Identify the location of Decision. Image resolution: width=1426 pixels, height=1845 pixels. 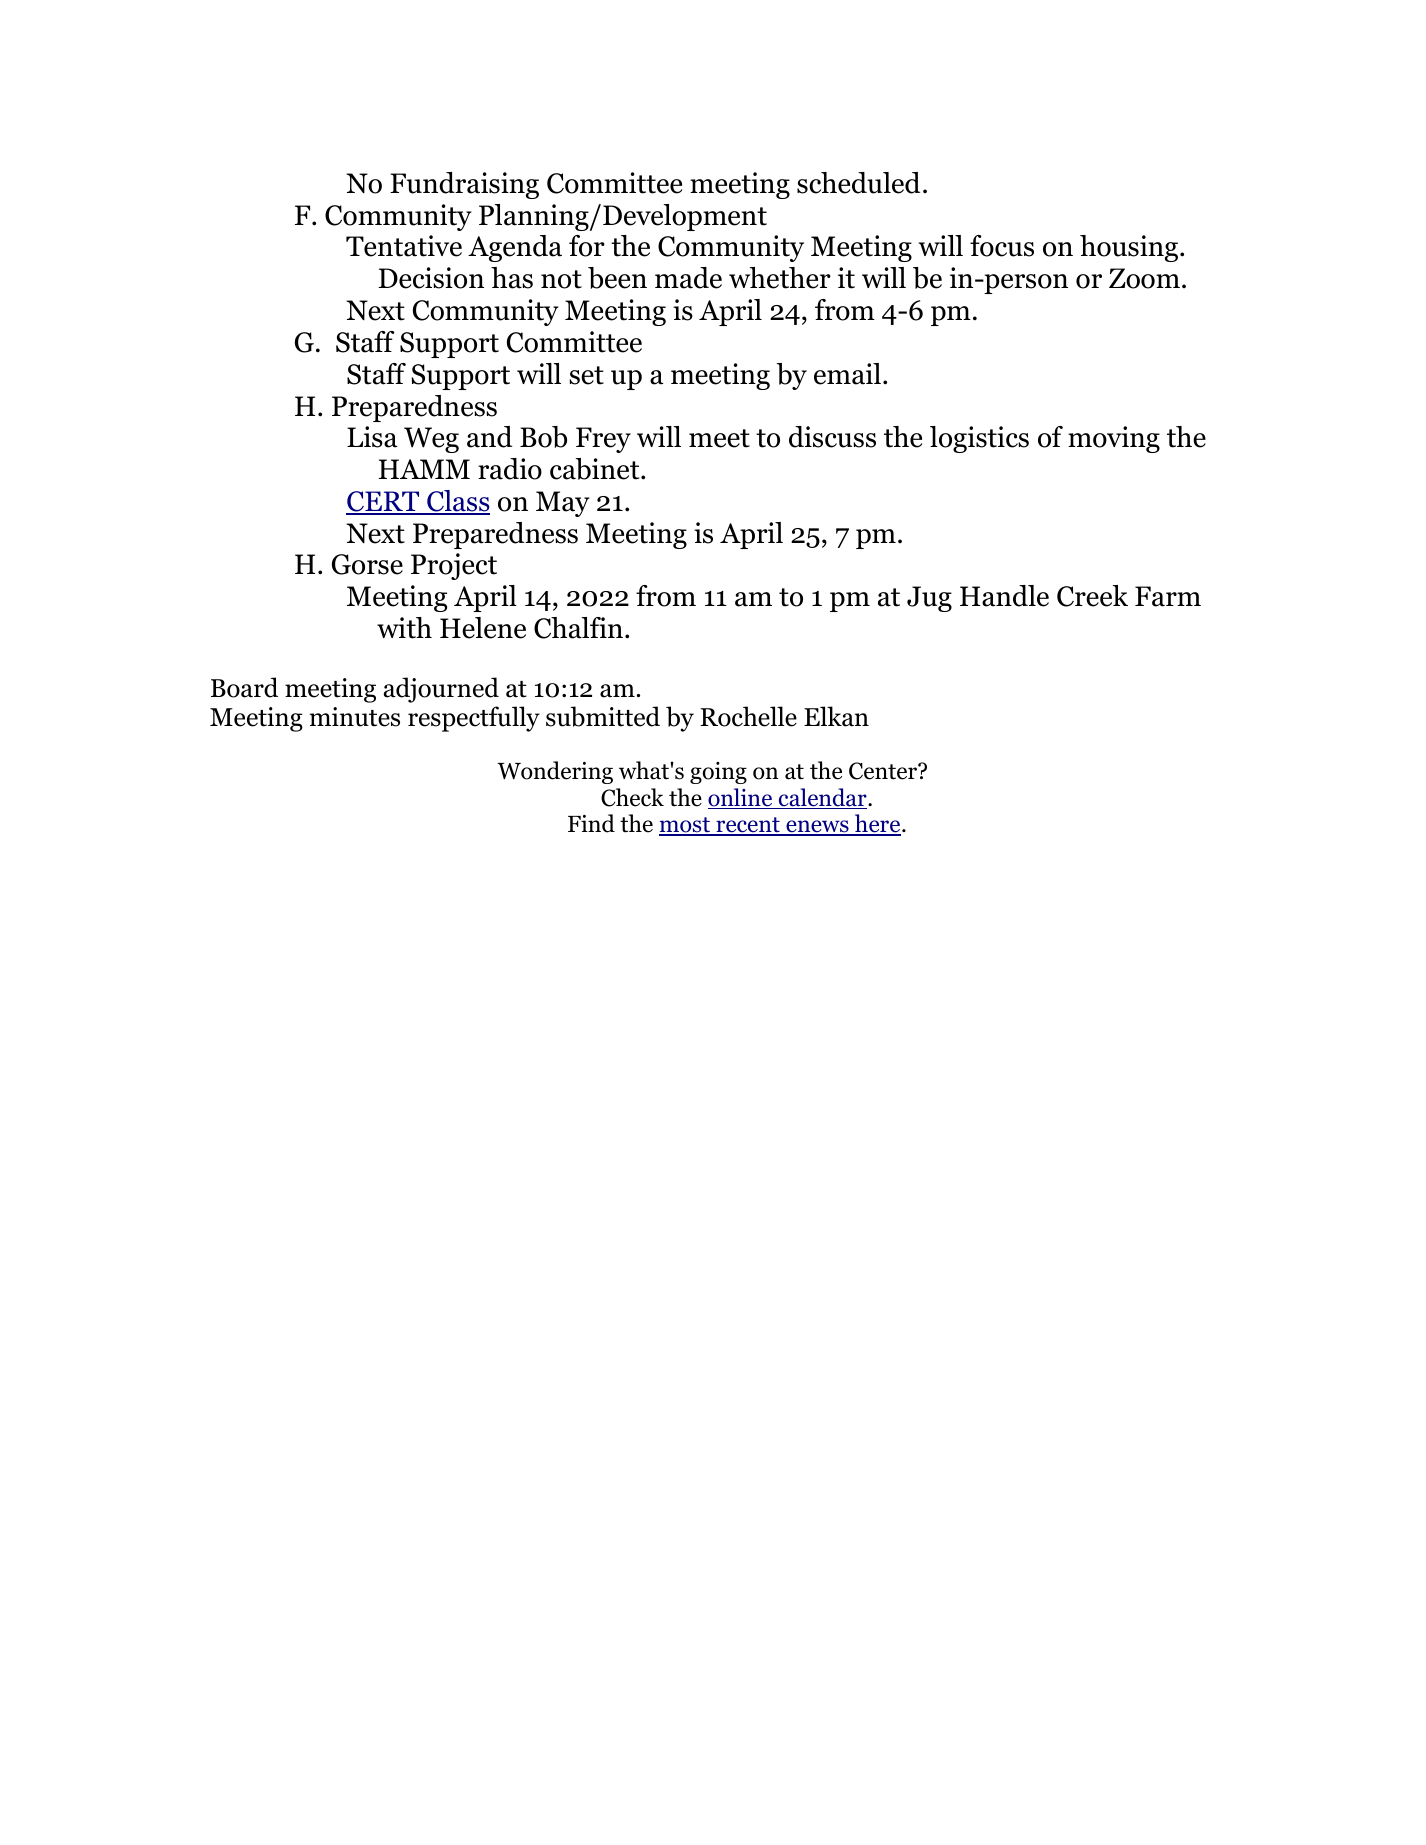
(431, 278).
